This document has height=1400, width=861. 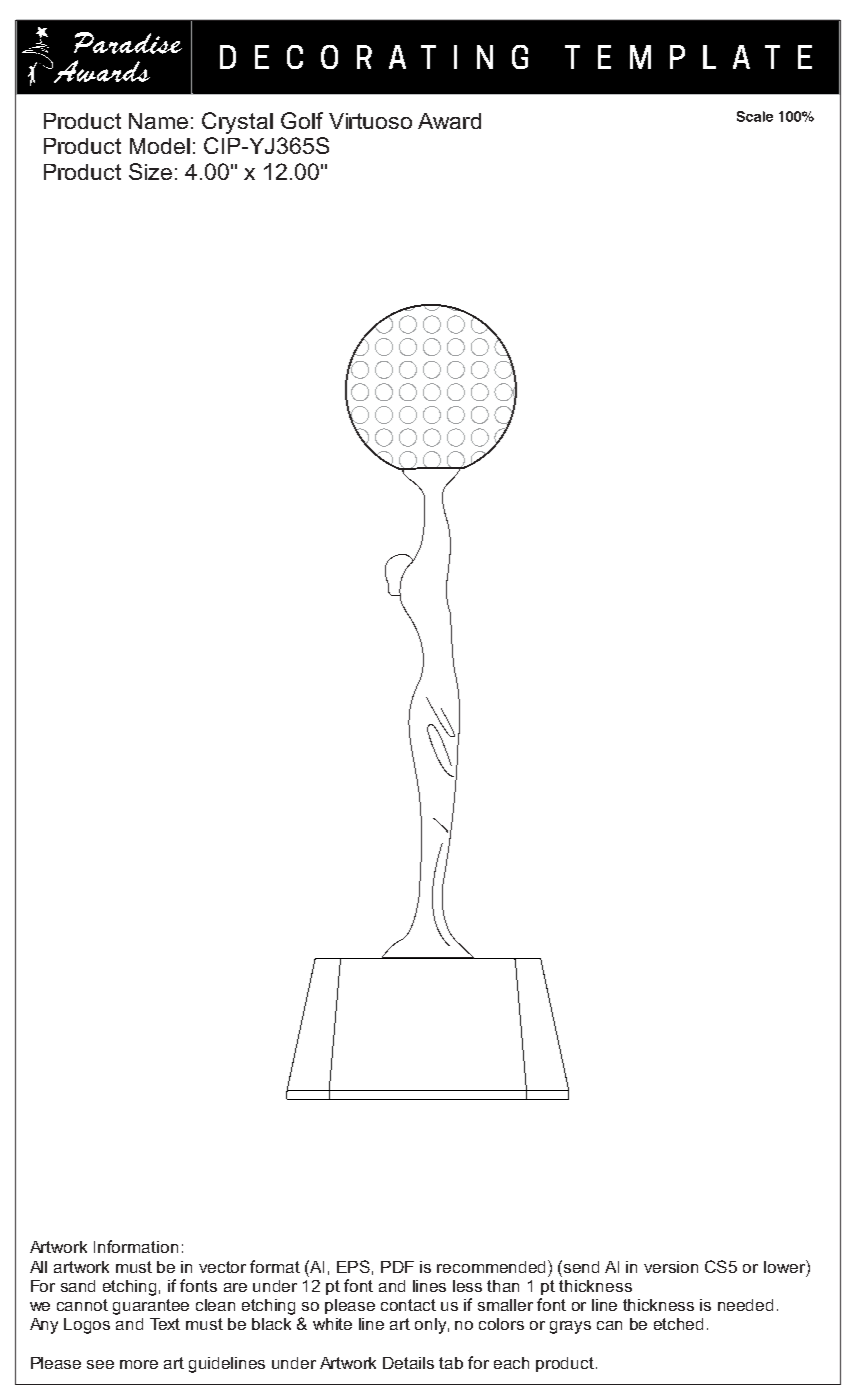 What do you see at coordinates (467, 1286) in the document?
I see `less` at bounding box center [467, 1286].
